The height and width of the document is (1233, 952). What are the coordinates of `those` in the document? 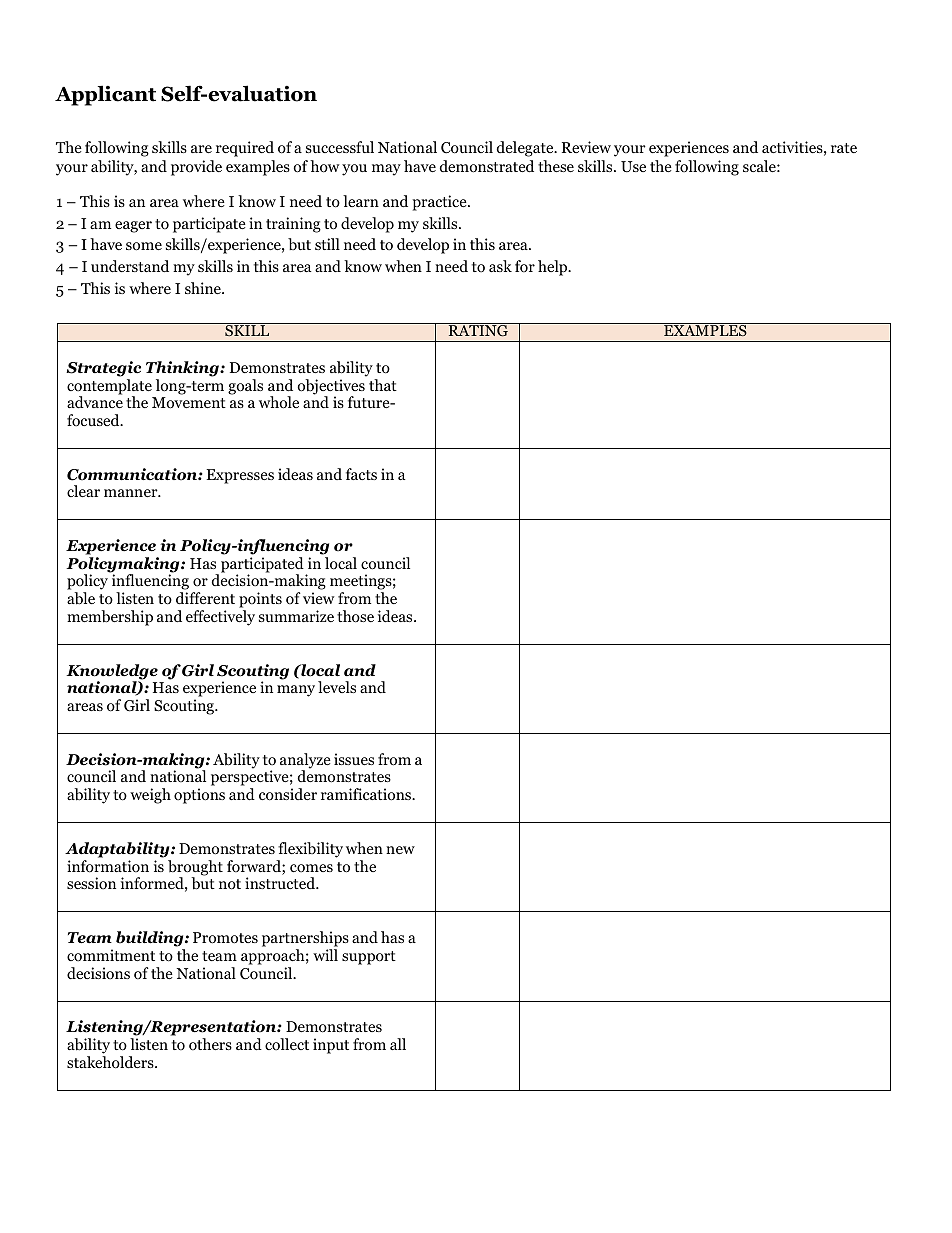 It's located at (355, 616).
